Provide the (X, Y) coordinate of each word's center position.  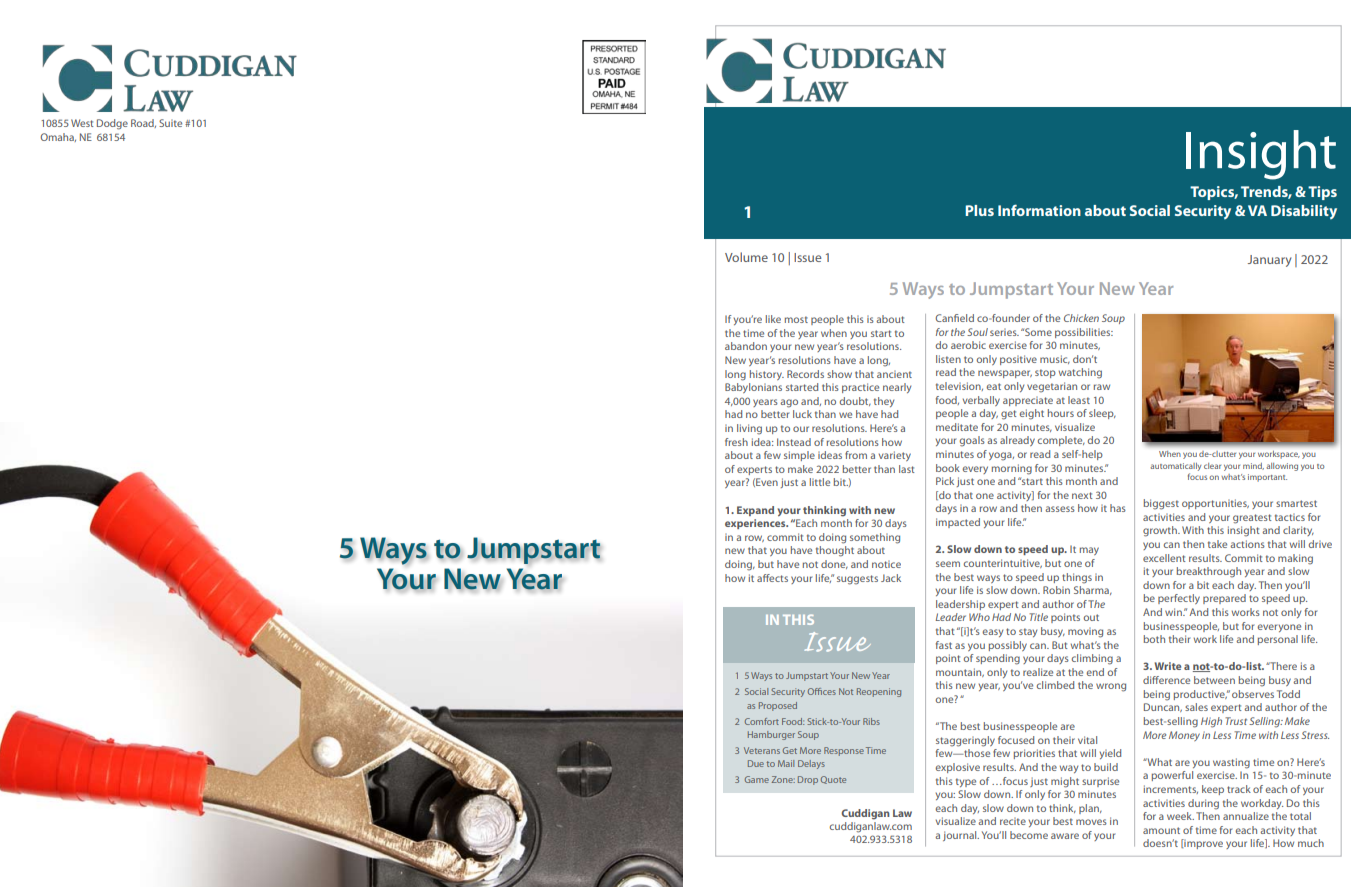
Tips (1322, 193)
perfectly (1179, 599)
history (767, 375)
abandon (746, 346)
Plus (979, 210)
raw (1102, 387)
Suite (170, 123)
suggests (857, 580)
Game (757, 779)
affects (772, 578)
